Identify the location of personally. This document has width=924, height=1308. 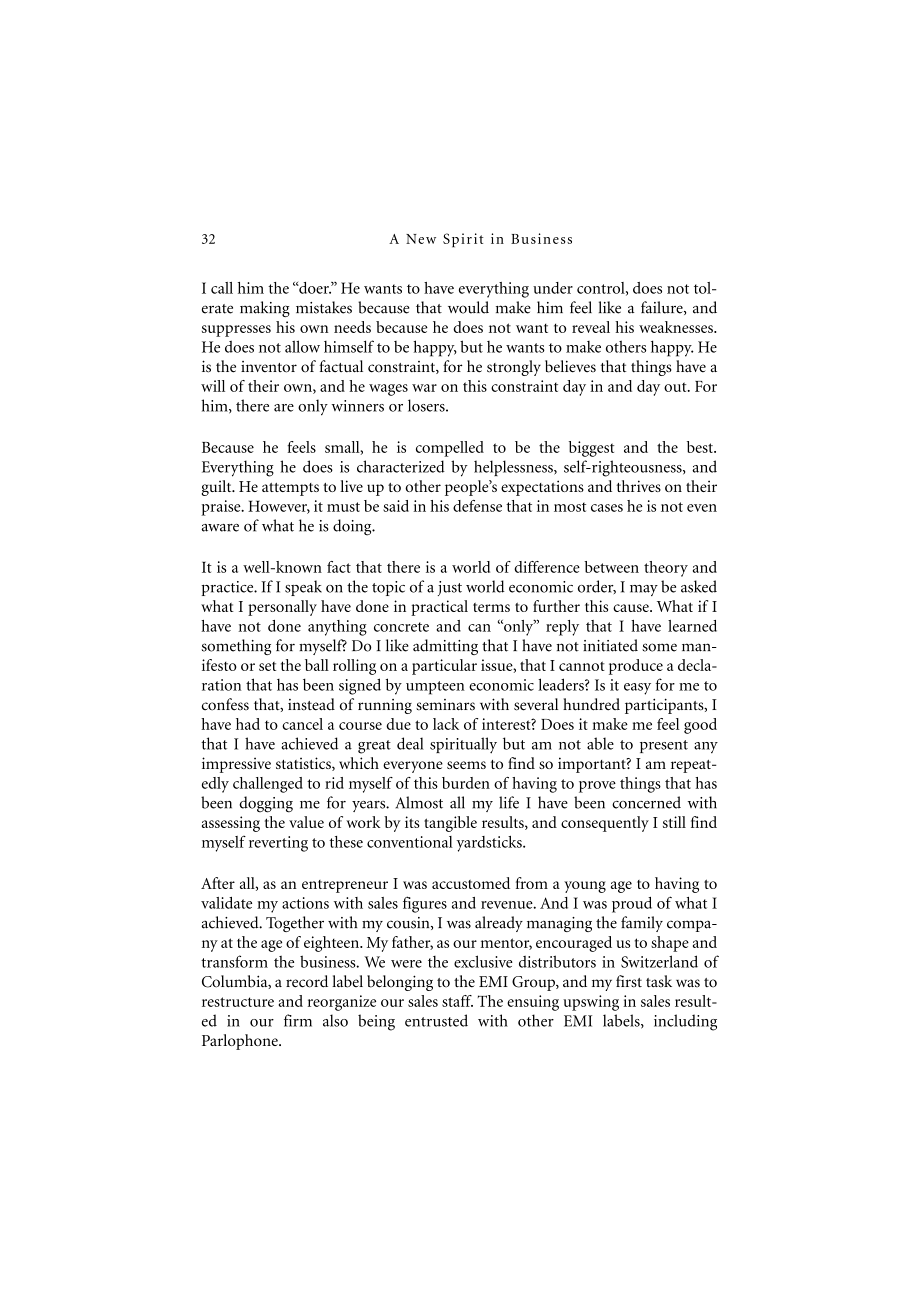
(282, 608).
